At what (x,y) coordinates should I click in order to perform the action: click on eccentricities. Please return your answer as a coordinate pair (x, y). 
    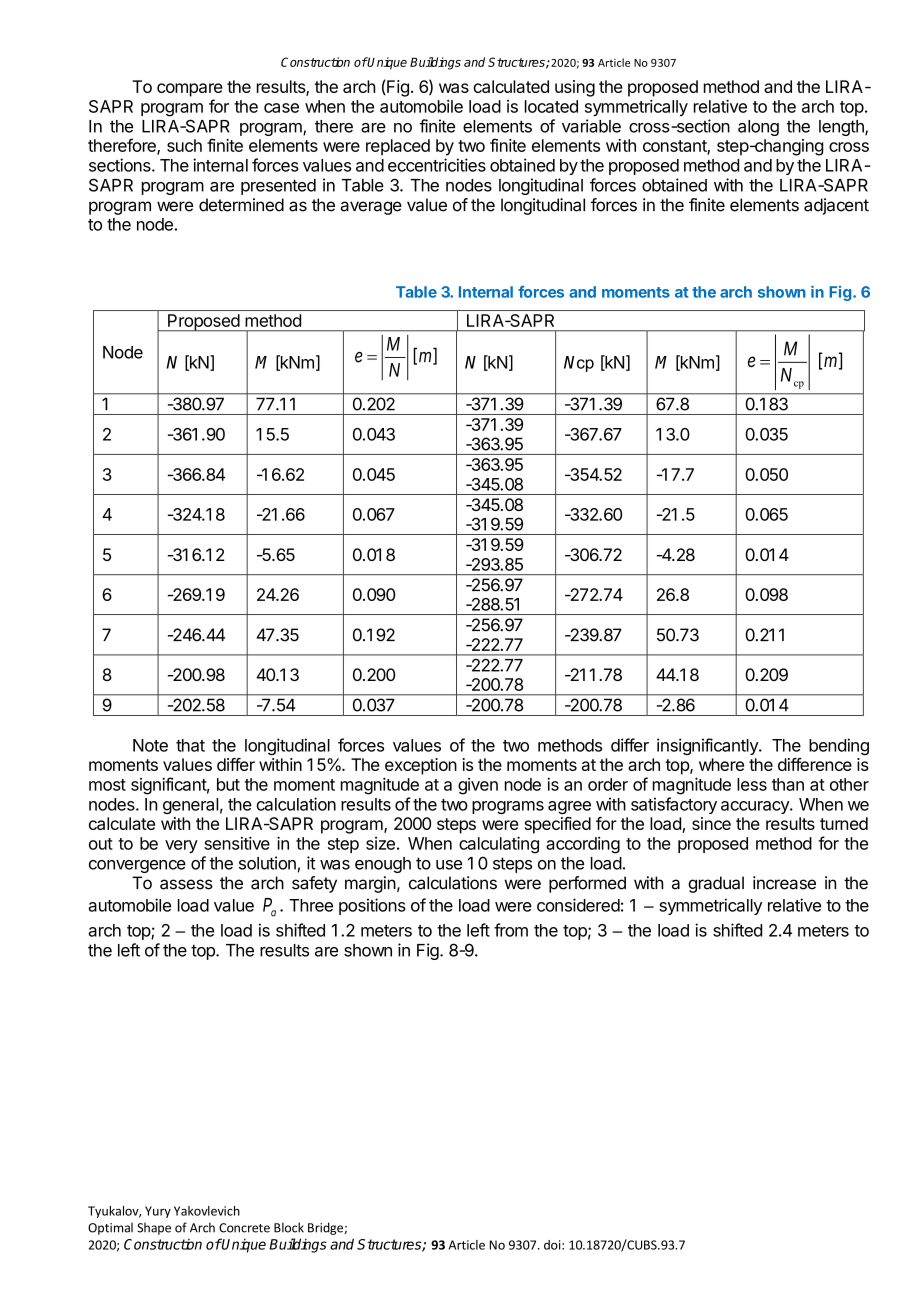
    Looking at the image, I should click on (437, 165).
